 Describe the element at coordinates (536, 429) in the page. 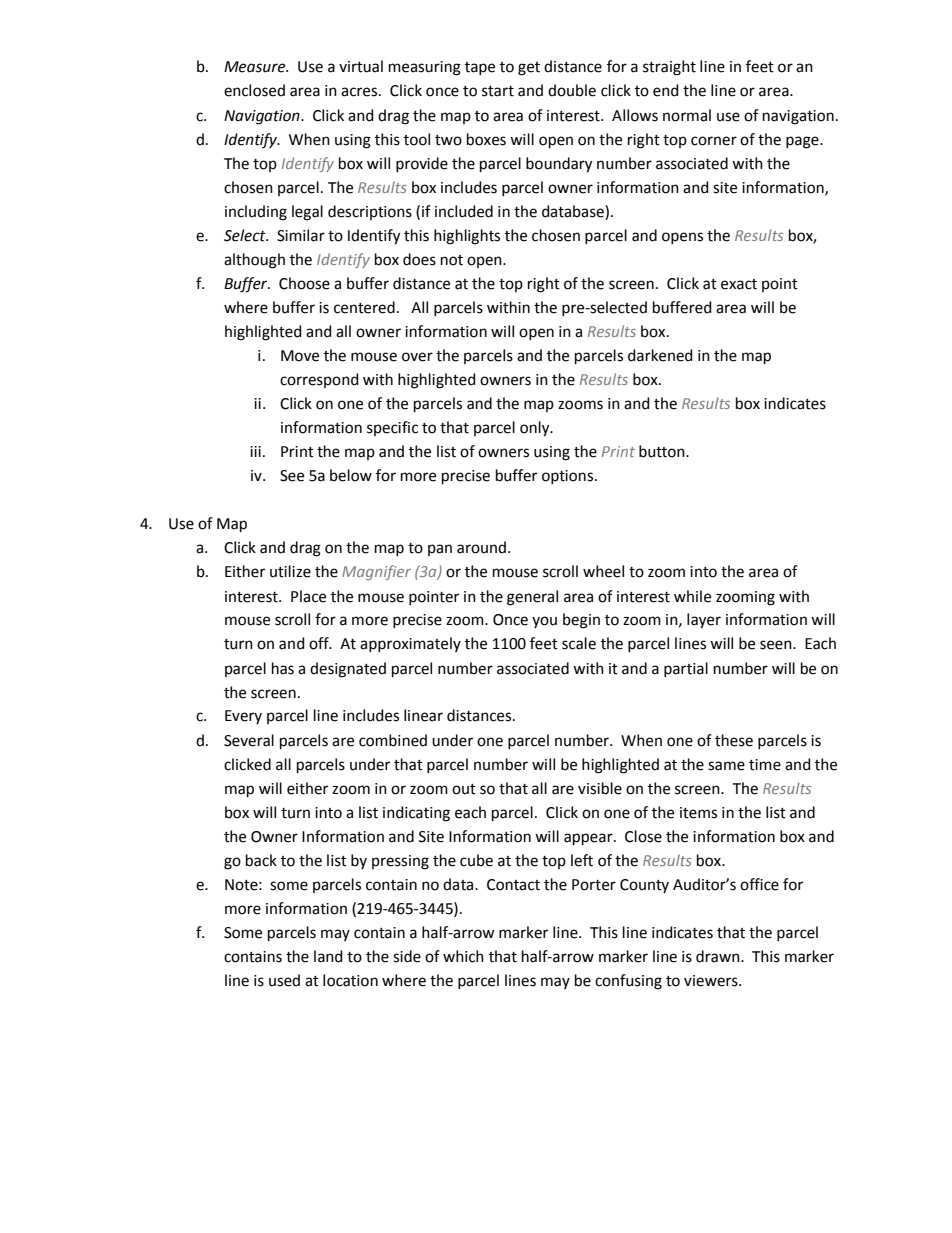

I see `only` at that location.
